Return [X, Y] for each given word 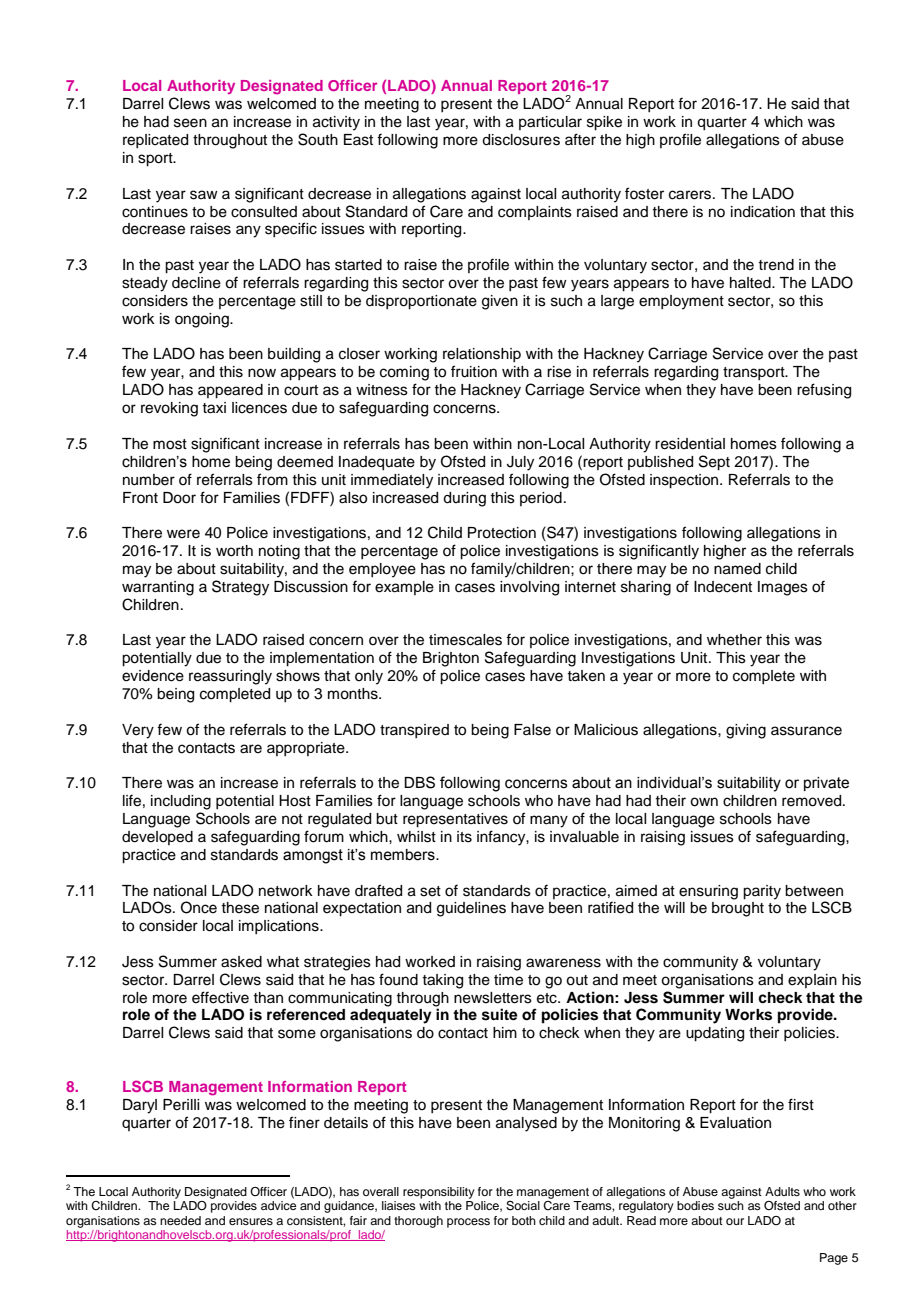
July [520, 463]
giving [746, 731]
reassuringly [230, 677]
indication [763, 212]
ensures [251, 1221]
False [532, 730]
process [468, 1223]
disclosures [521, 140]
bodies [695, 1205]
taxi [214, 408]
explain [812, 981]
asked [241, 962]
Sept [714, 463]
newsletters [493, 998]
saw [204, 195]
